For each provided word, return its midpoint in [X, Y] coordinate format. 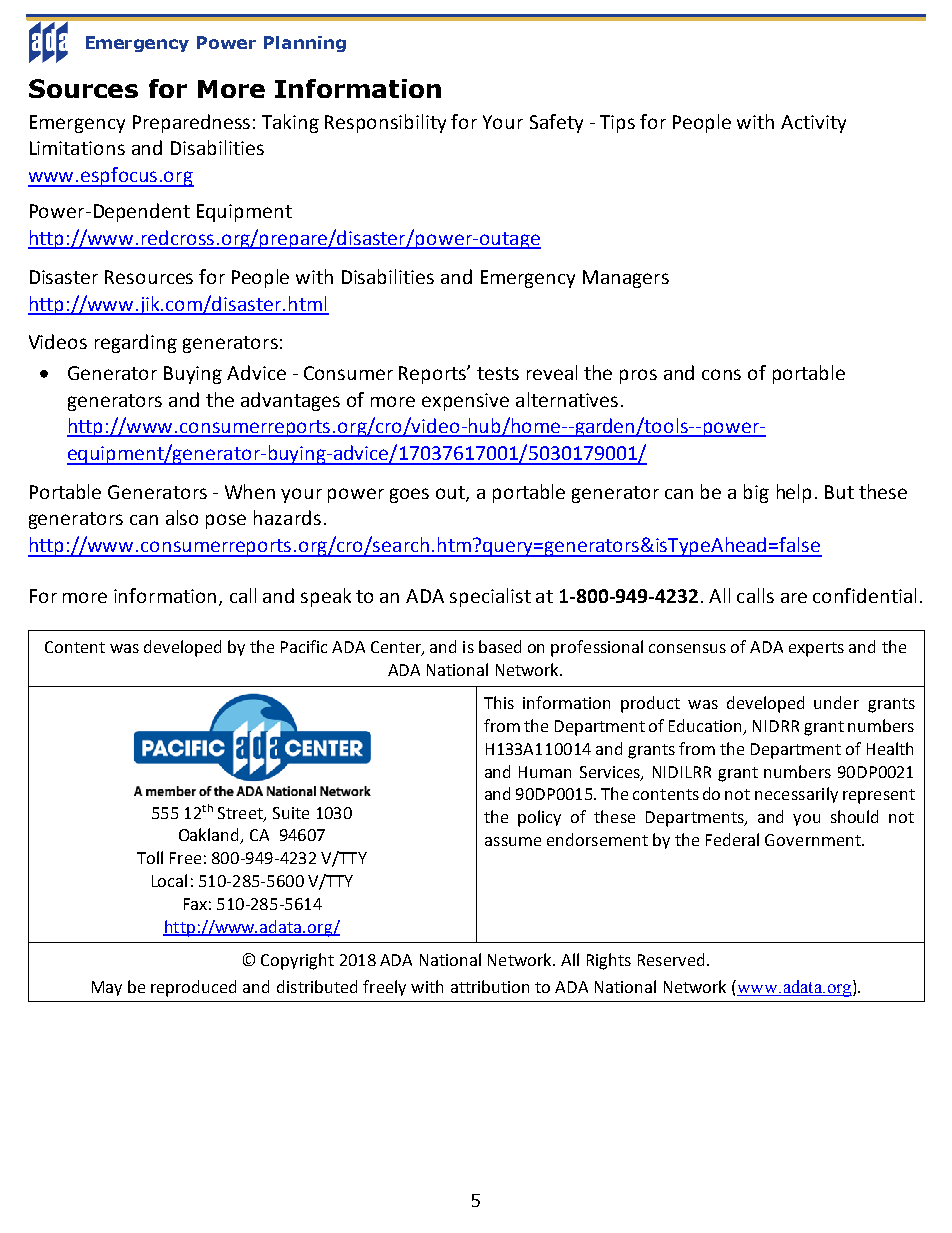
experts [816, 649]
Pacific [304, 646]
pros [638, 376]
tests [498, 373]
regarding [136, 343]
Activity [813, 124]
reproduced [193, 988]
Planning [305, 44]
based [500, 646]
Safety [556, 123]
